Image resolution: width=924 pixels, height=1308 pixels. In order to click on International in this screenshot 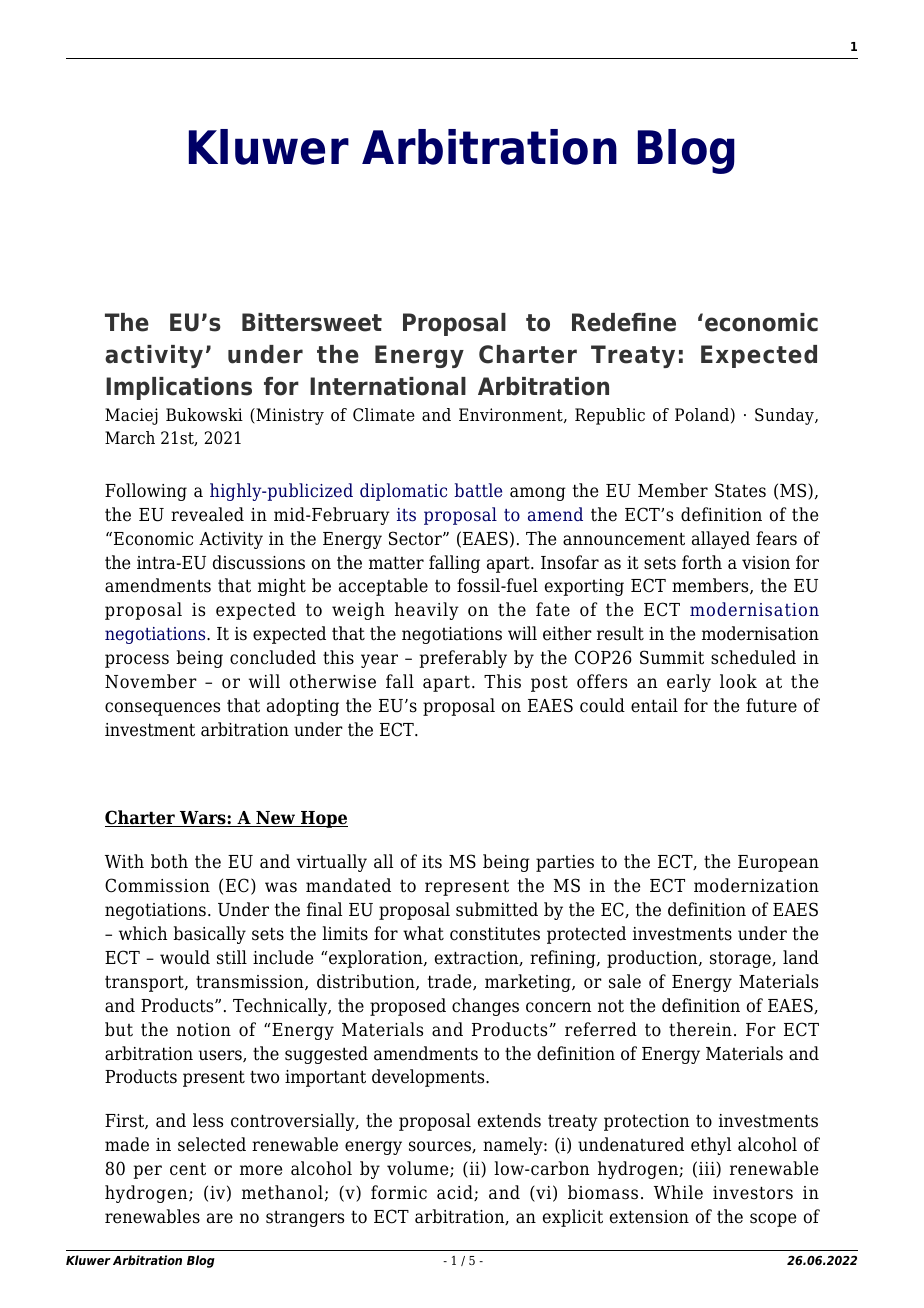, I will do `click(388, 386)`.
